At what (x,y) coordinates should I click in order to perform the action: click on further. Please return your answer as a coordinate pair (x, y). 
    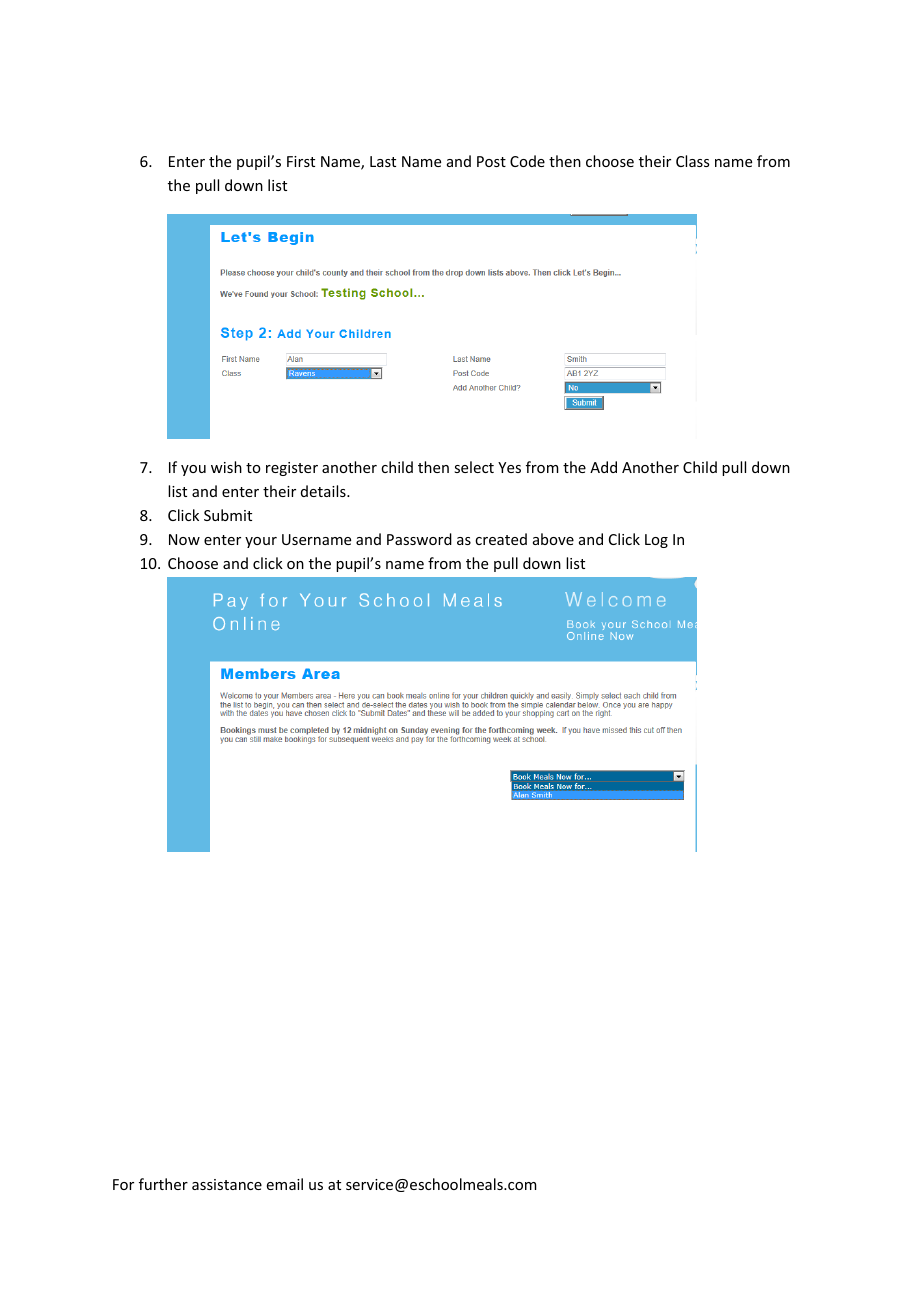
    Looking at the image, I should click on (163, 1184).
